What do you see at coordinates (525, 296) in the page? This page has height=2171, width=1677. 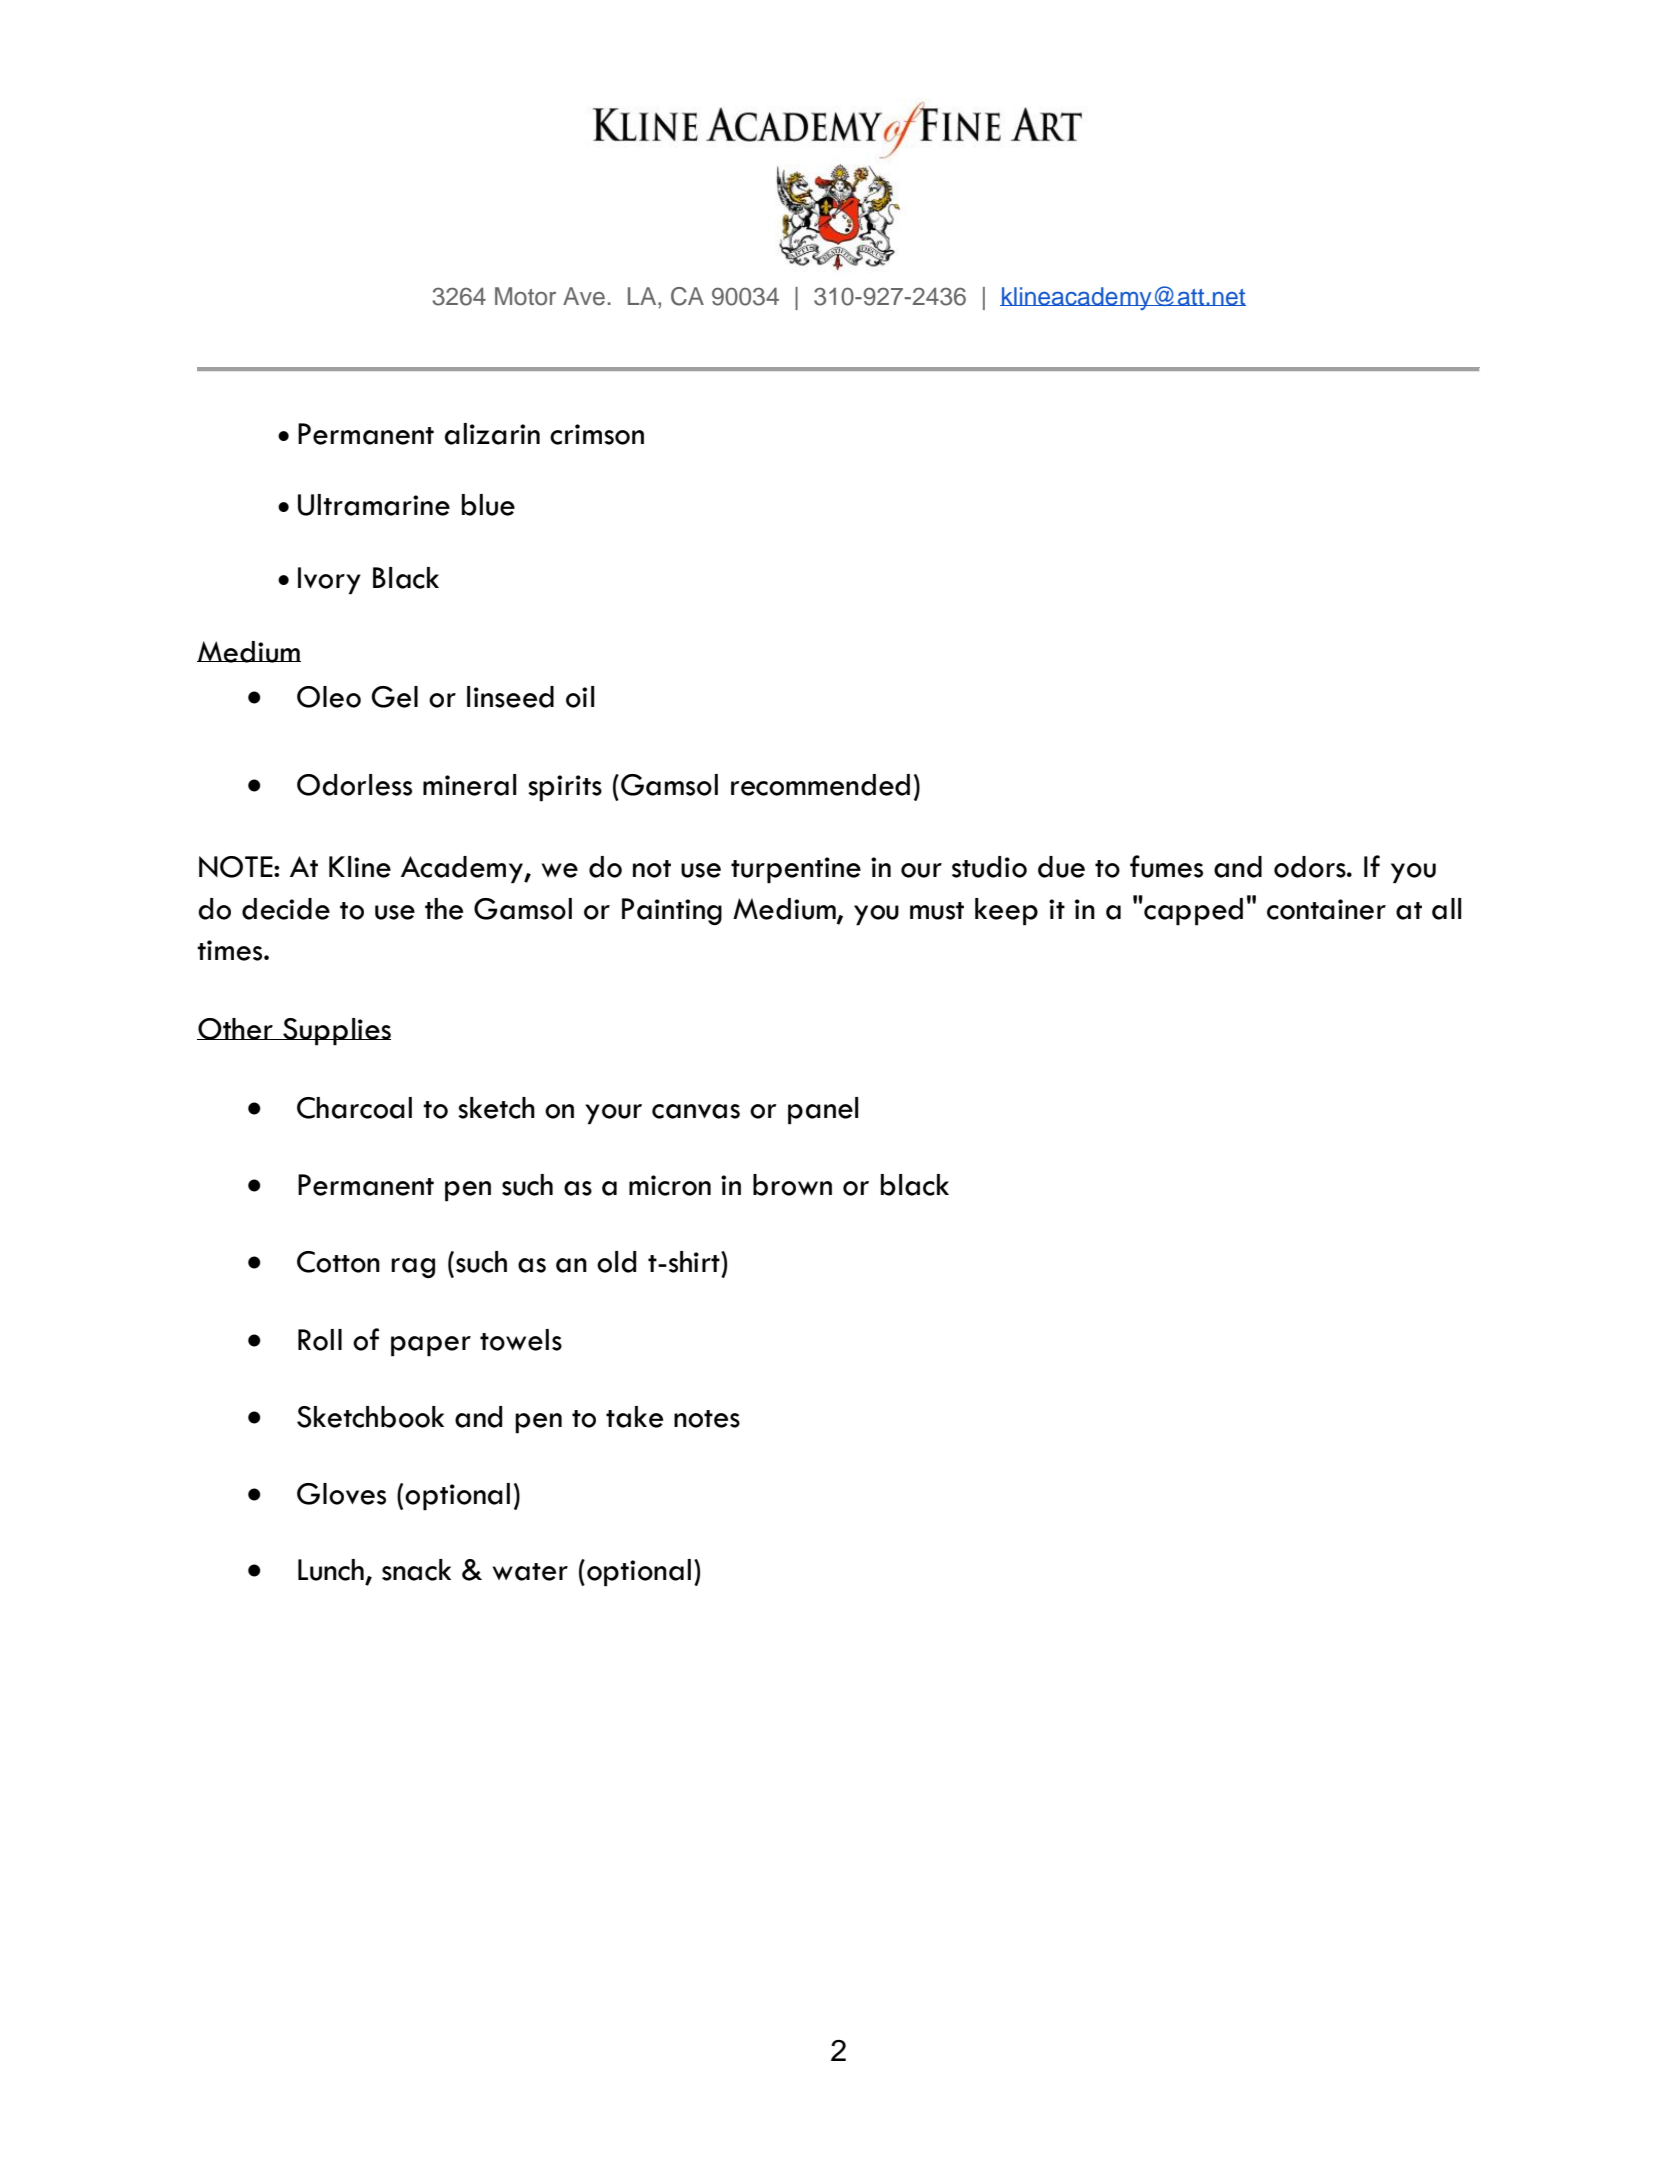 I see `Motor` at bounding box center [525, 296].
